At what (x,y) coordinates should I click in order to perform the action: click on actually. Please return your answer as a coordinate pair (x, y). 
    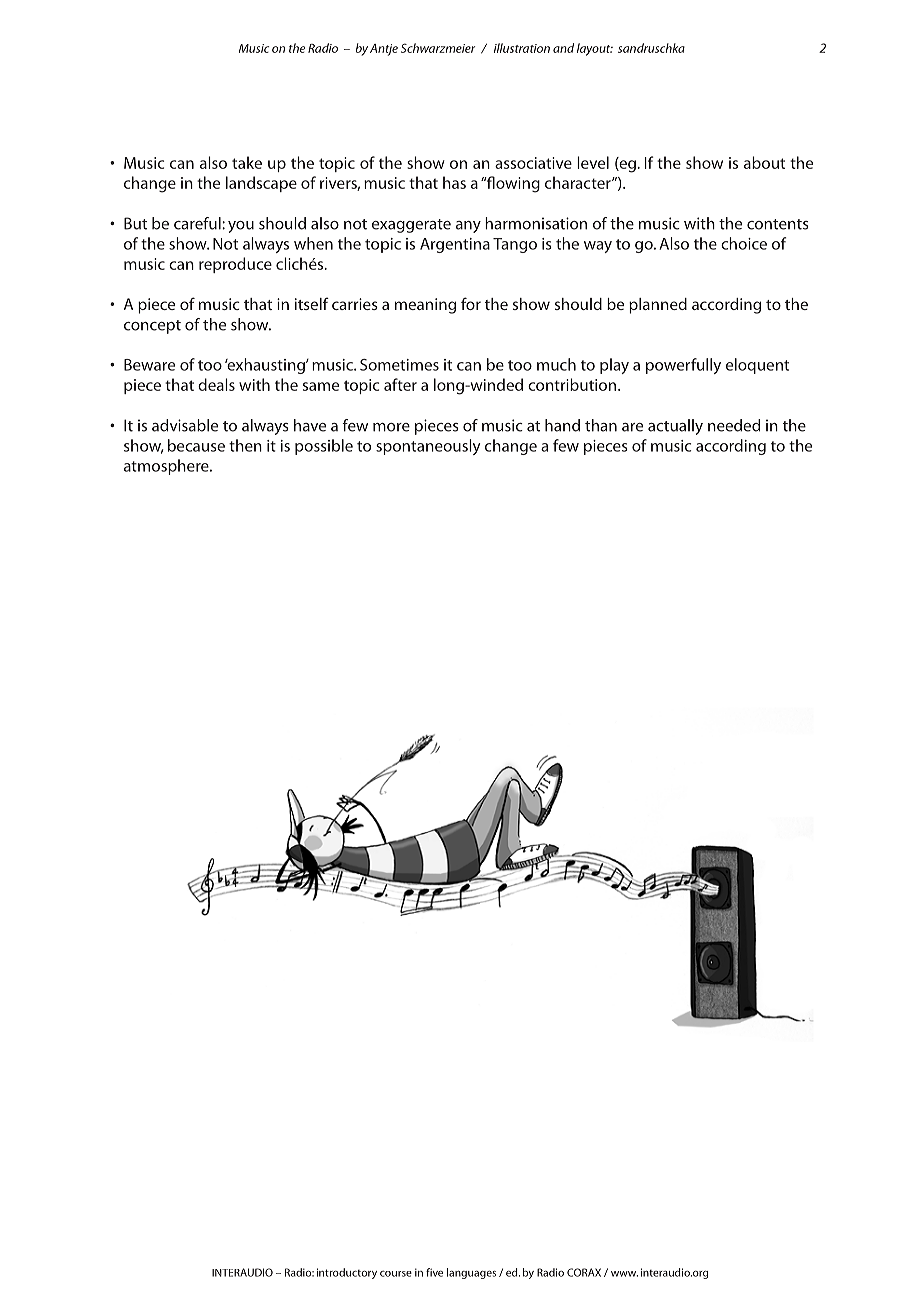
    Looking at the image, I should click on (675, 427).
